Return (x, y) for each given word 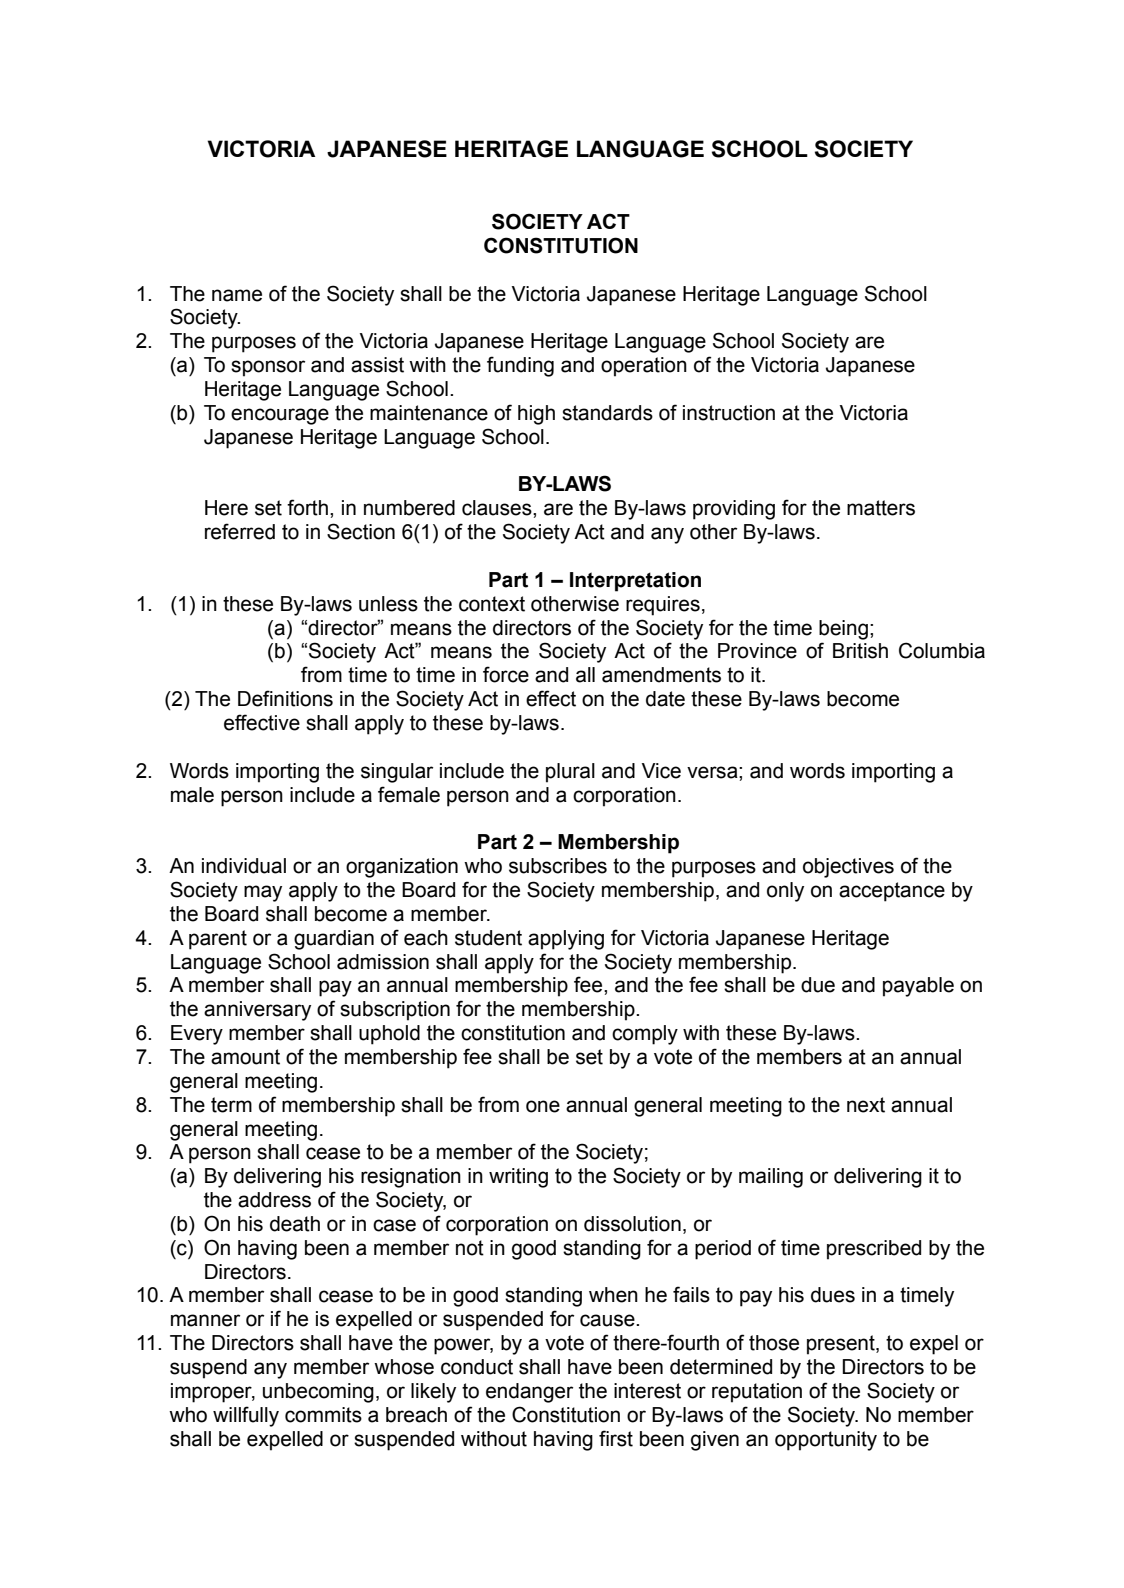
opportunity (826, 1441)
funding (520, 366)
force (506, 674)
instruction (729, 413)
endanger (529, 1393)
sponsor (268, 368)
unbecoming (318, 1393)
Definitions (285, 698)
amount (245, 1057)
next (866, 1105)
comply (645, 1035)
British (860, 651)
